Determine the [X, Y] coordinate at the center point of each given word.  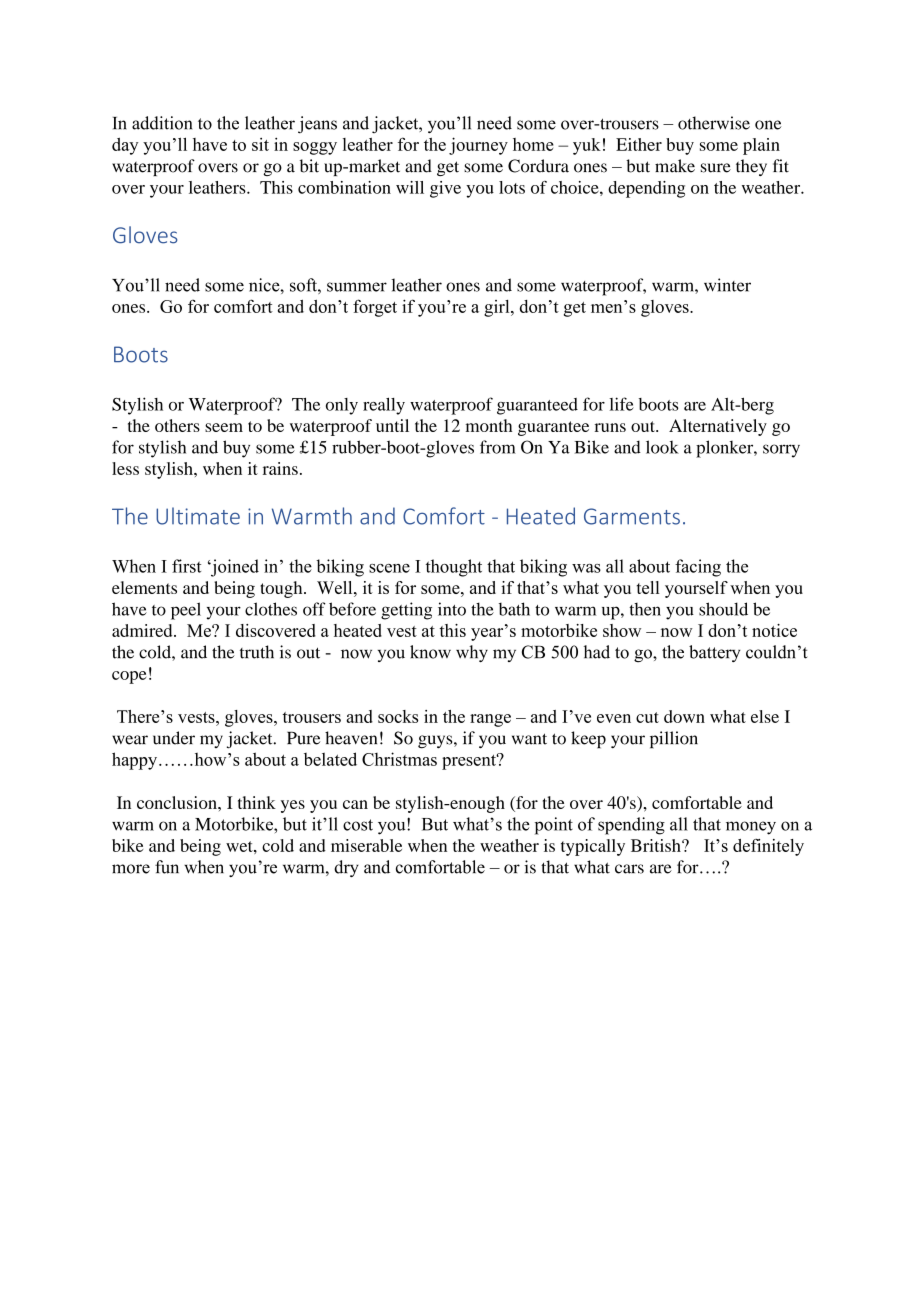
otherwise [714, 123]
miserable [366, 845]
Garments [632, 516]
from [498, 447]
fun [167, 867]
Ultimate [198, 516]
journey [478, 146]
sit [260, 144]
